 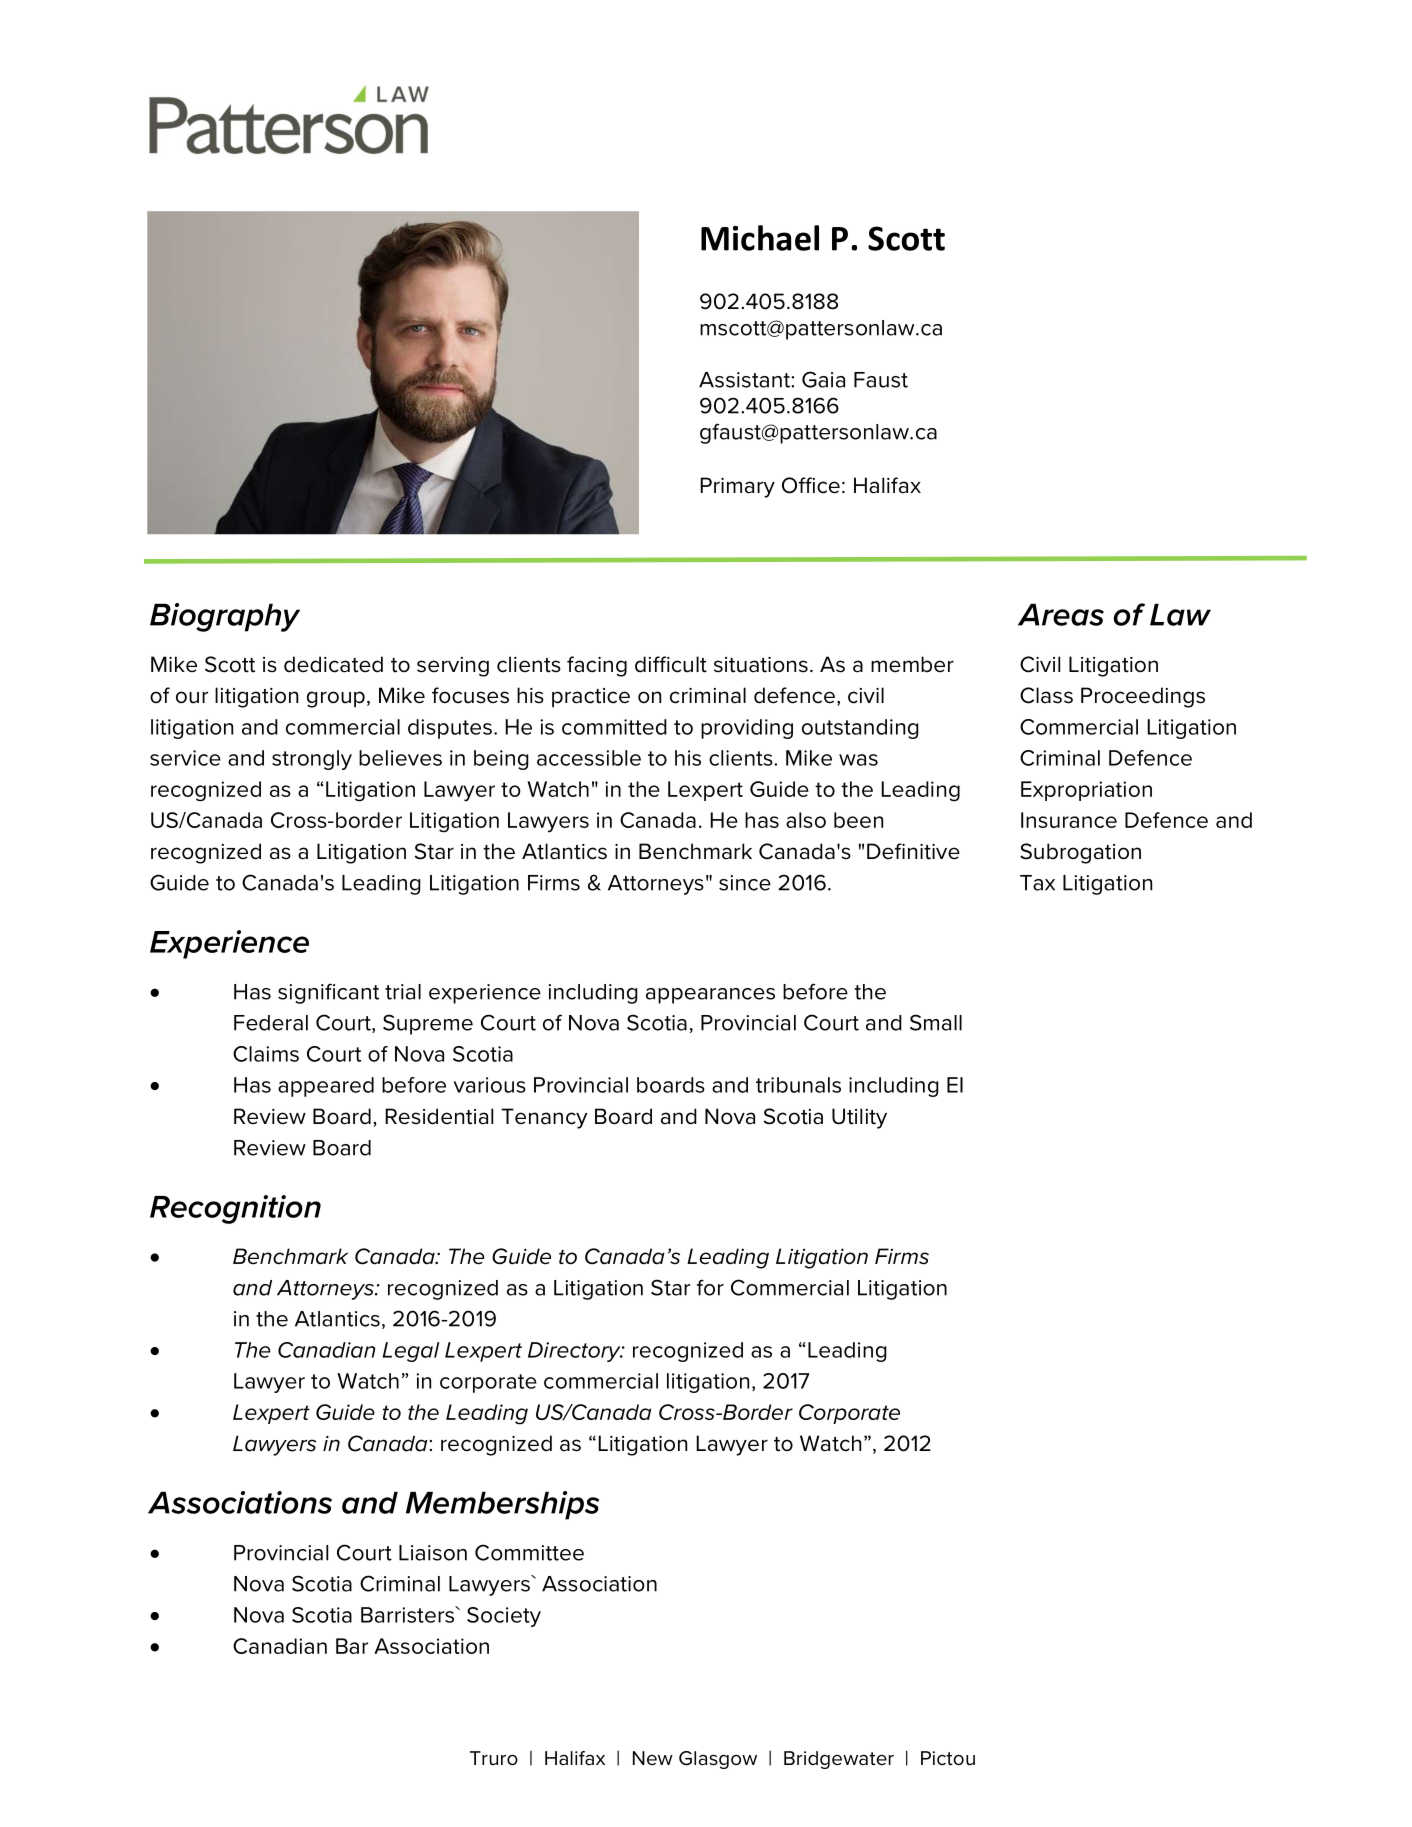 What do you see at coordinates (326, 1087) in the screenshot?
I see `appeared` at bounding box center [326, 1087].
